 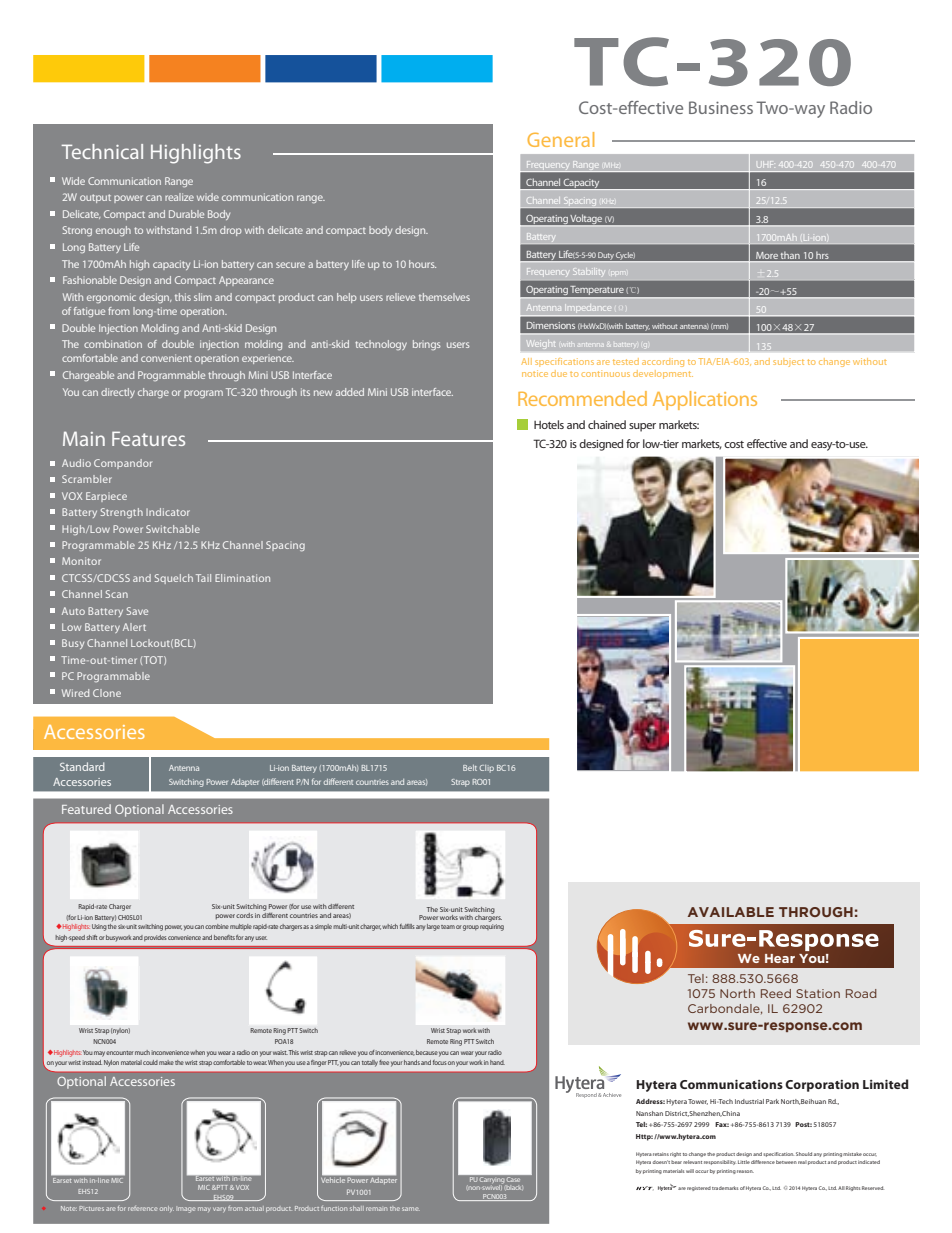 I want to click on Alert, so click(x=134, y=627).
